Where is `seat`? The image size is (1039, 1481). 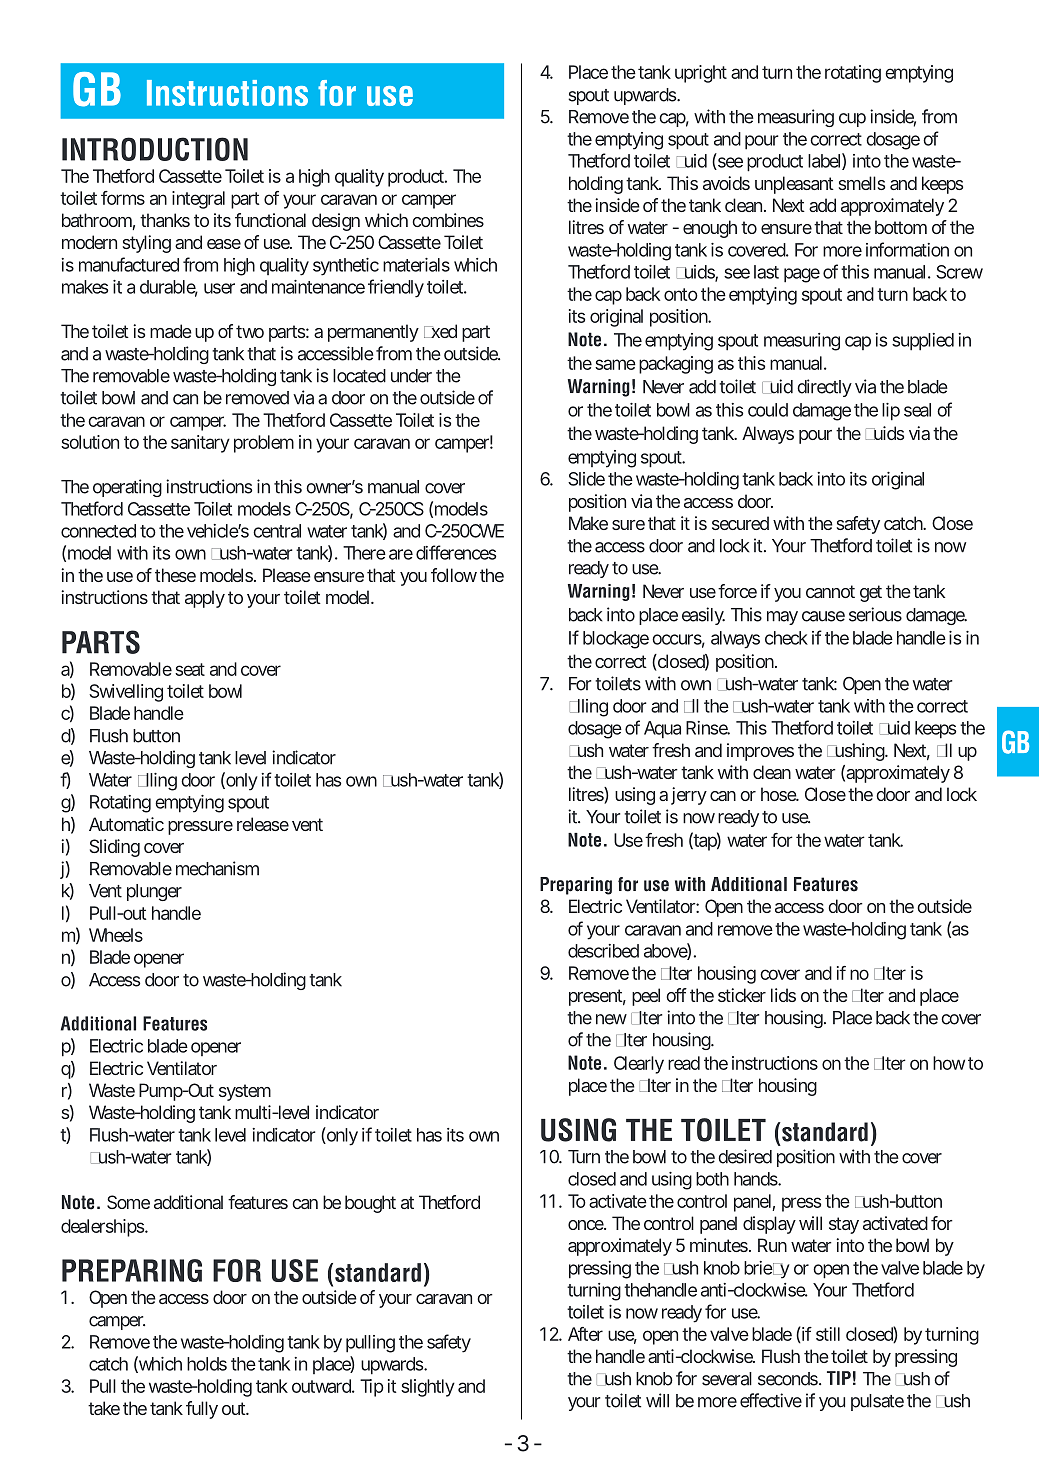
seat is located at coordinates (190, 669).
